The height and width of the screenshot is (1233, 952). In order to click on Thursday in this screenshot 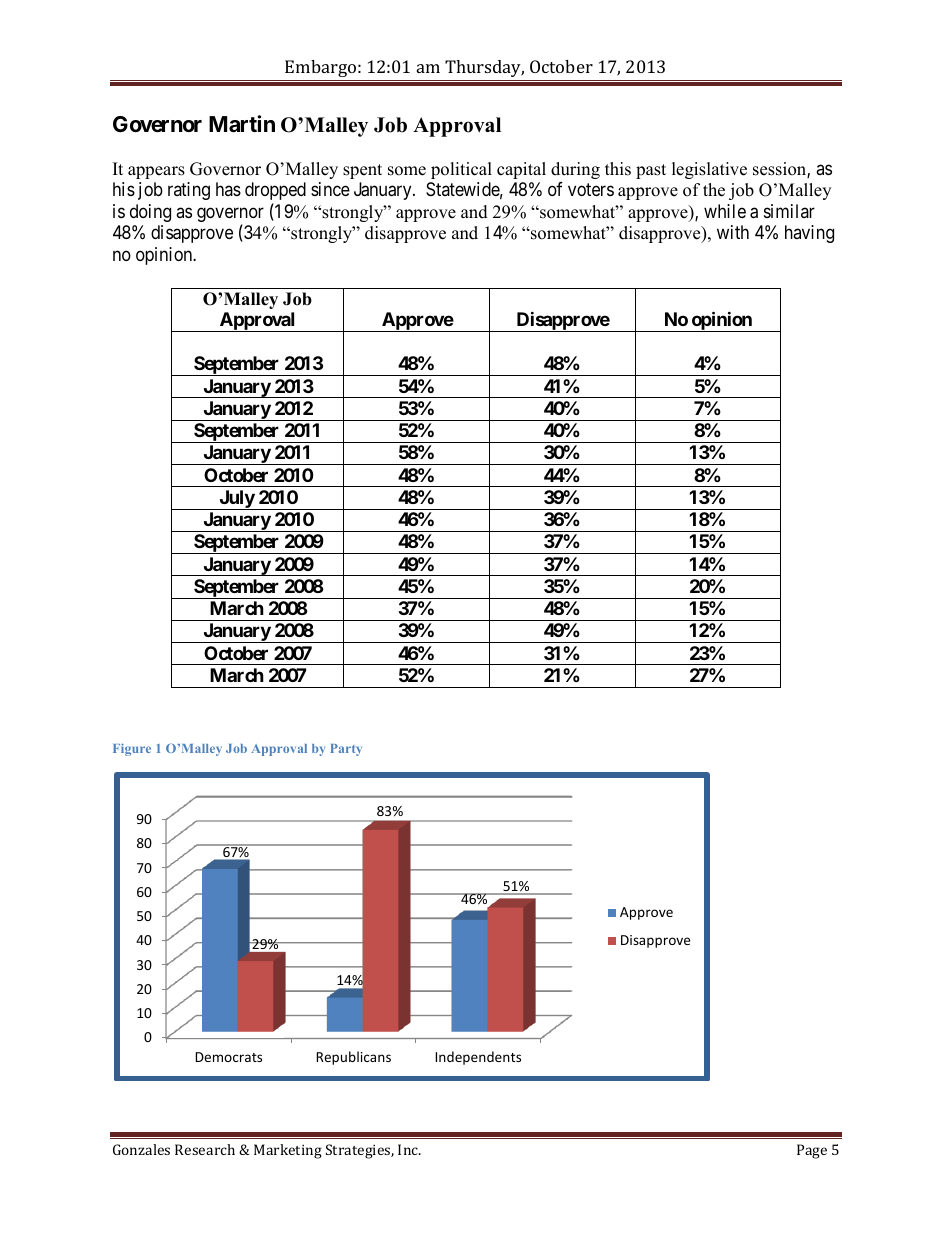, I will do `click(484, 68)`.
